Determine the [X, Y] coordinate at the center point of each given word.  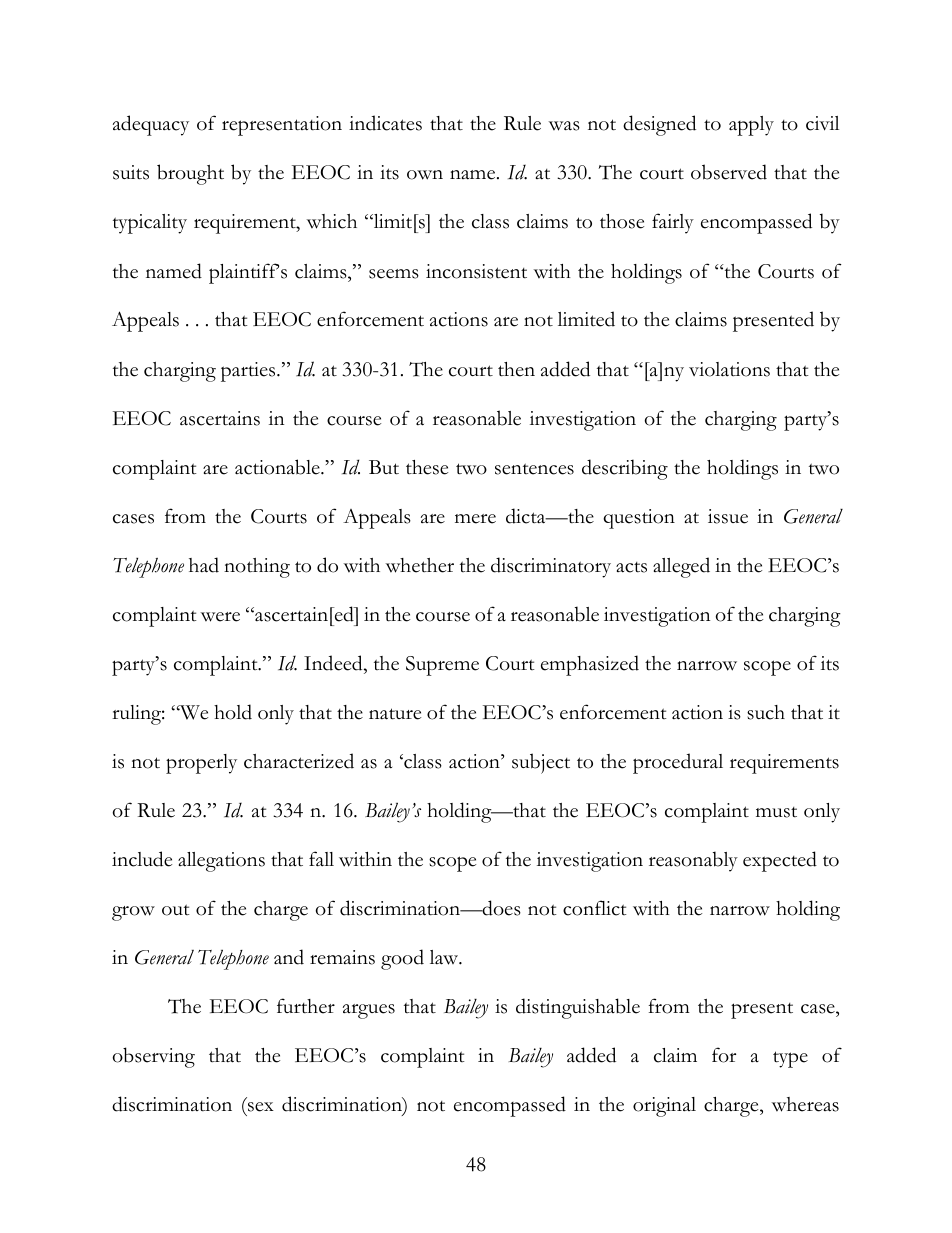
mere [475, 519]
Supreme [442, 666]
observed [729, 172]
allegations [221, 862]
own [425, 175]
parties [249, 372]
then [516, 369]
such [766, 712]
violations [729, 369]
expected [780, 861]
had [204, 565]
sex [261, 1107]
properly [201, 764]
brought [190, 174]
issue [728, 516]
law [445, 957]
